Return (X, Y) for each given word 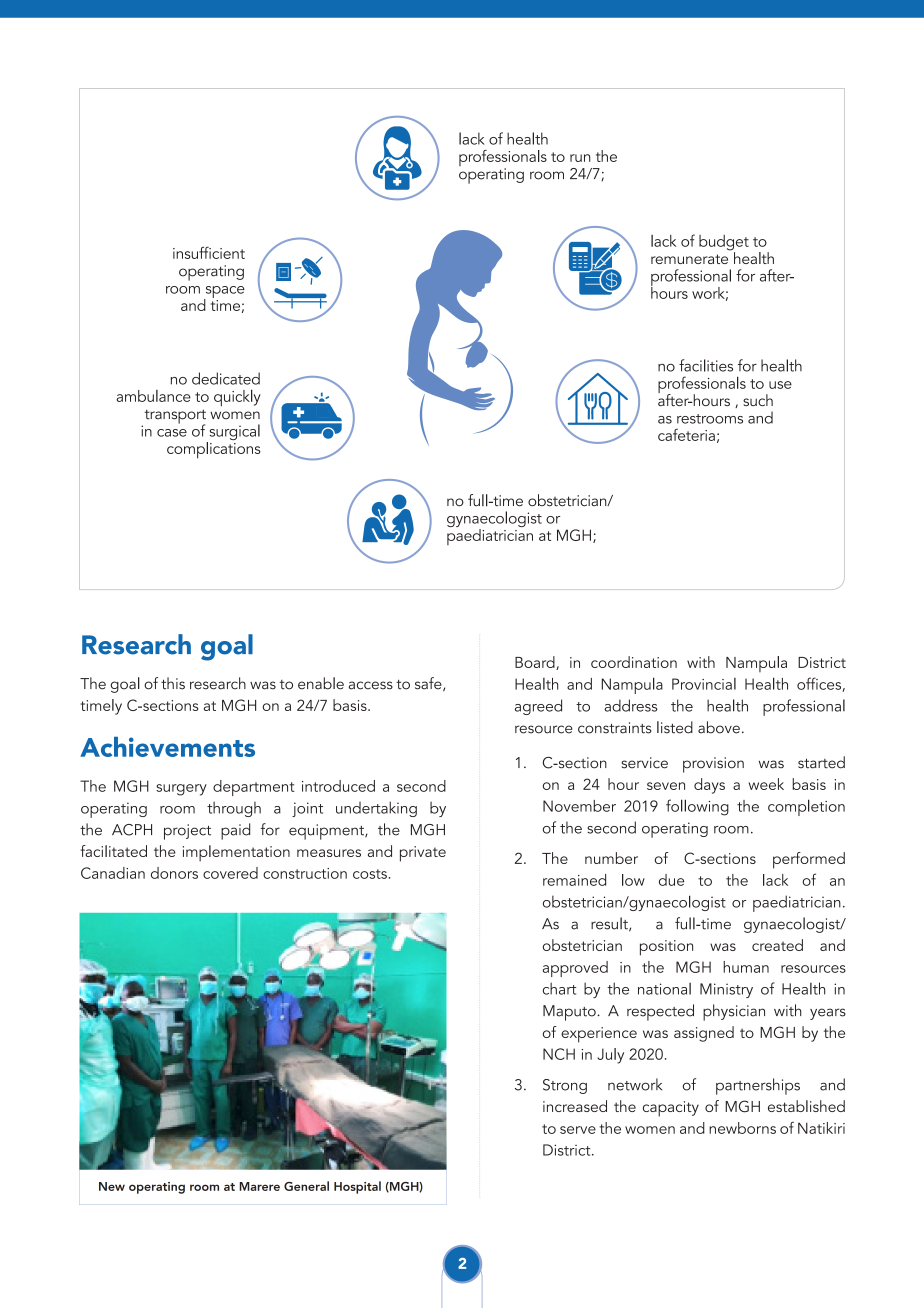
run (580, 158)
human (746, 967)
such (758, 400)
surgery (181, 790)
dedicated (226, 378)
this (173, 683)
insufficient (209, 252)
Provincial (704, 684)
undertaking (376, 809)
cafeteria (686, 435)
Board (536, 663)
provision (713, 765)
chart (559, 988)
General (306, 1186)
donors (174, 873)
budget (724, 244)
